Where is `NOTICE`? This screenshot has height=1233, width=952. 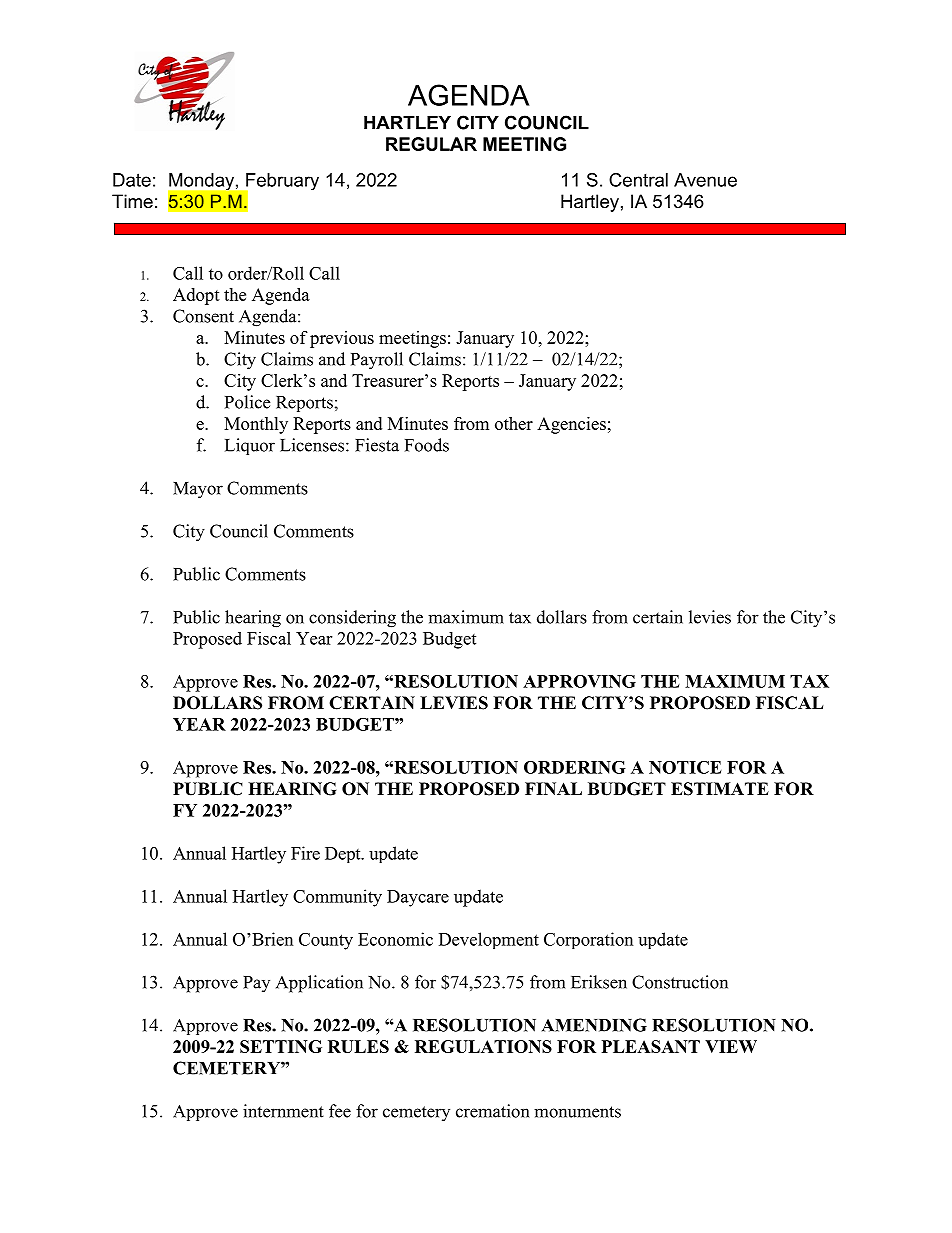
NOTICE is located at coordinates (685, 767).
